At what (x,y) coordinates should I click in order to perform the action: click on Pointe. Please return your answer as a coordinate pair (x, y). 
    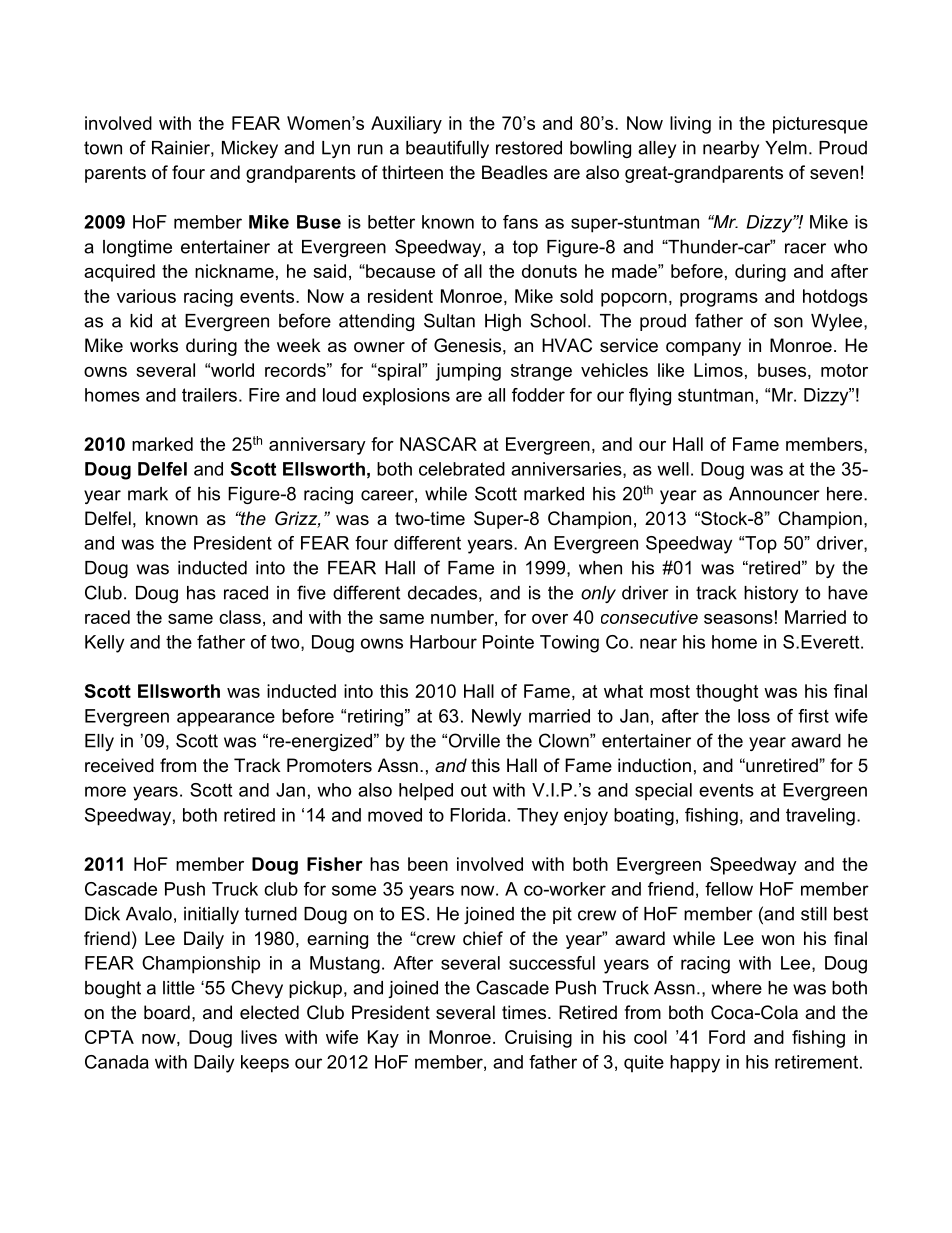
    Looking at the image, I should click on (508, 642).
